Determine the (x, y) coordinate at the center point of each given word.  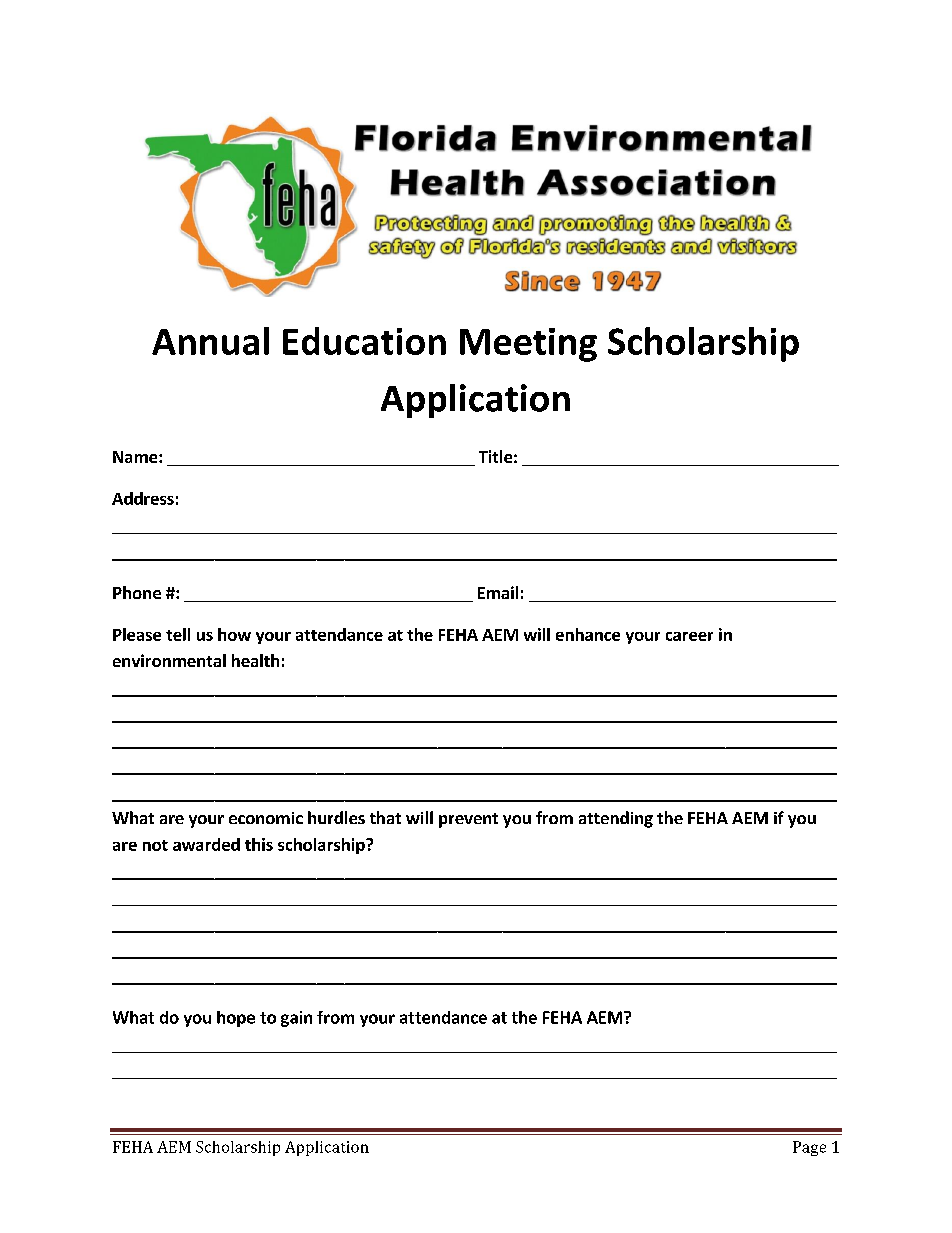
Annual (210, 341)
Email (498, 592)
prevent (468, 820)
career (689, 636)
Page (809, 1148)
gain (296, 1019)
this (259, 844)
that (385, 817)
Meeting (528, 345)
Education (364, 341)
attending (616, 819)
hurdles (336, 817)
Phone (137, 592)
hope (236, 1019)
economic (266, 818)
